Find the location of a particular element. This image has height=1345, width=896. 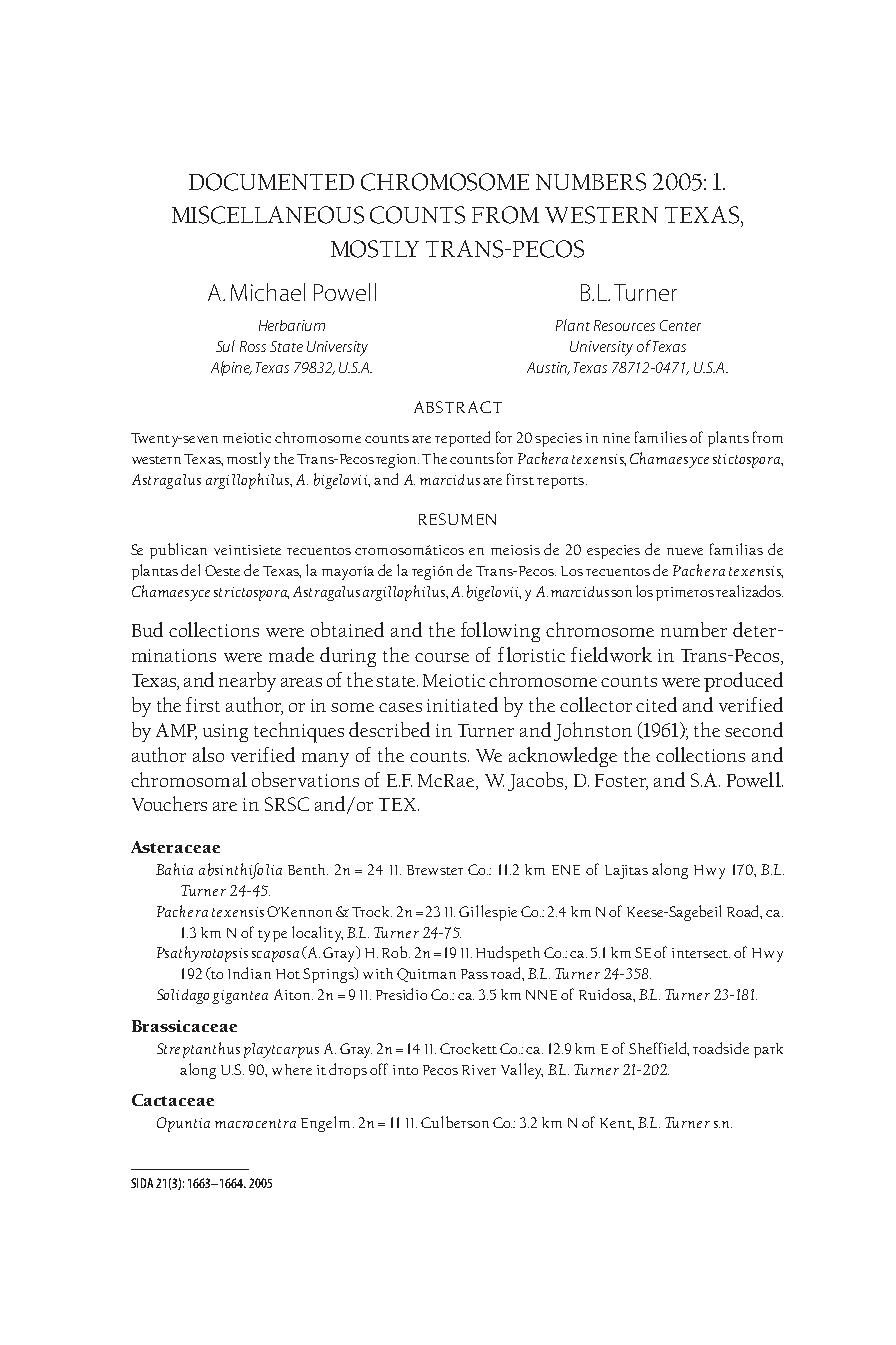

publican is located at coordinates (178, 551).
